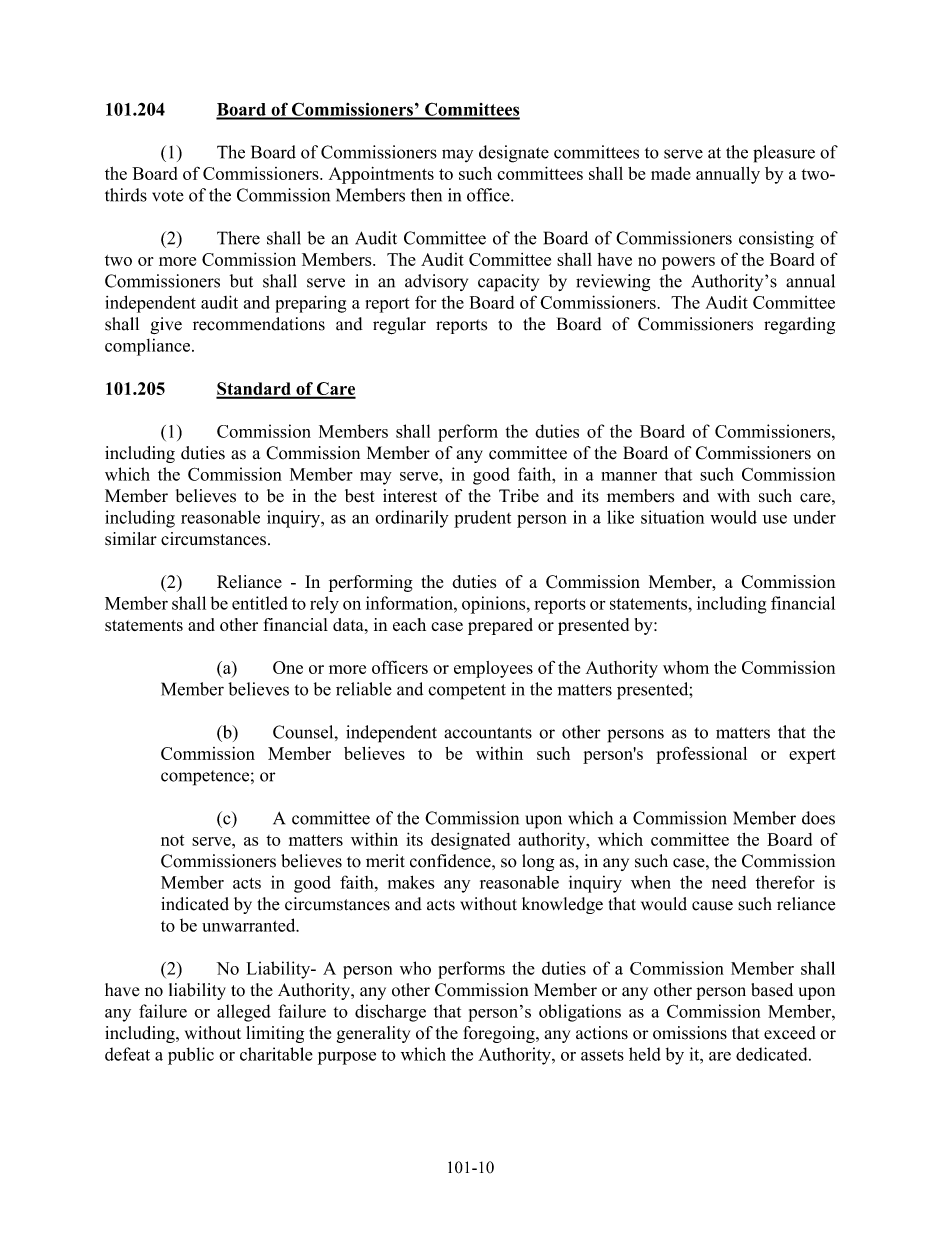 The width and height of the document is (952, 1233). Describe the element at coordinates (241, 281) in the document. I see `but` at that location.
